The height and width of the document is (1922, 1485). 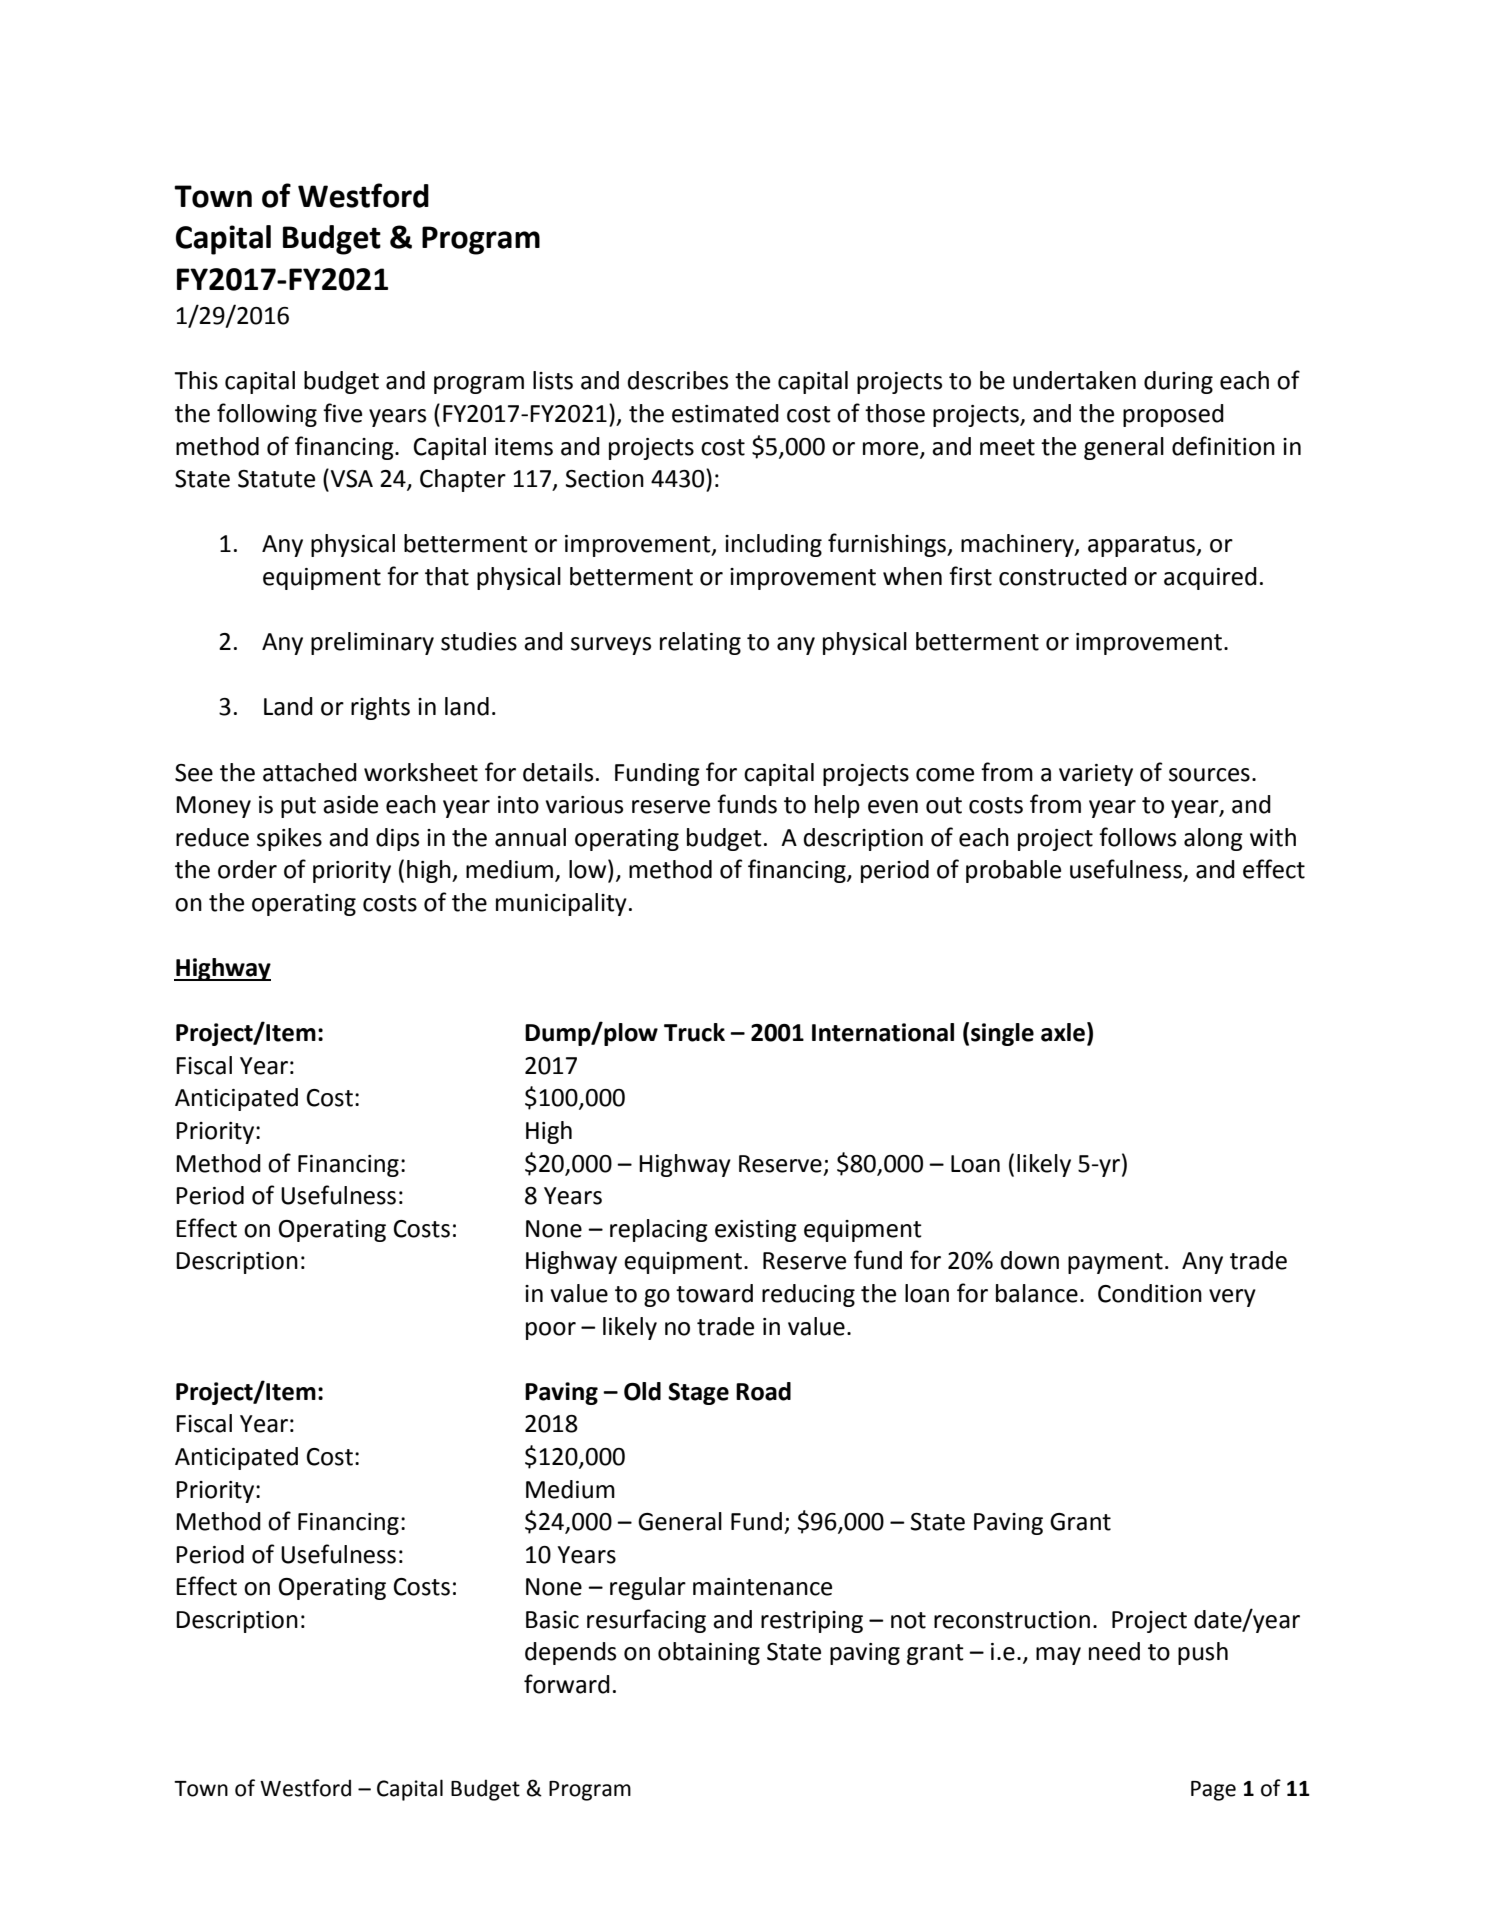 What do you see at coordinates (694, 1032) in the document?
I see `Truck` at bounding box center [694, 1032].
